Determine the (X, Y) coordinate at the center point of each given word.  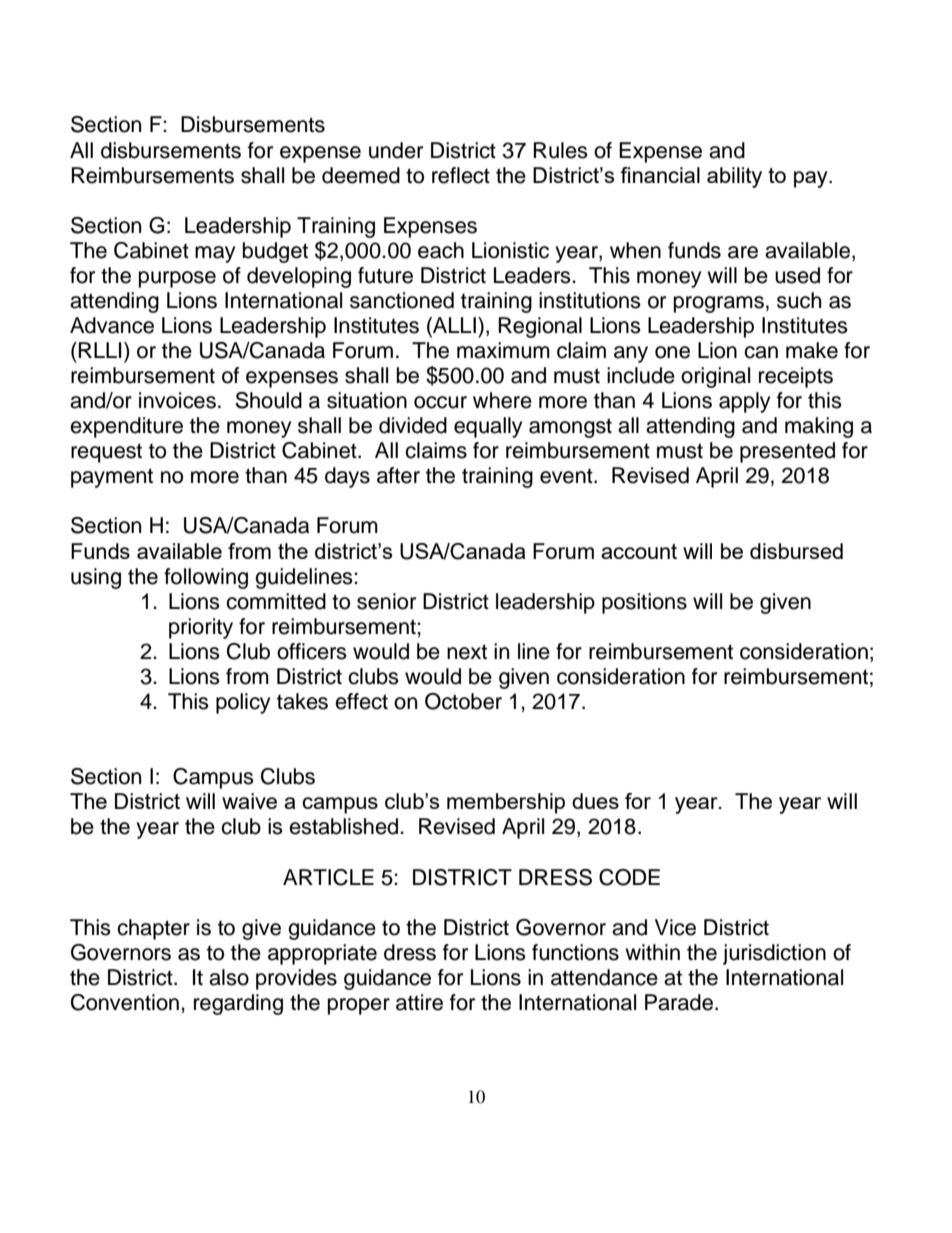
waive (249, 801)
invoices (177, 400)
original (715, 377)
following (206, 578)
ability (734, 177)
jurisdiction (774, 954)
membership (506, 803)
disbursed (796, 551)
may (215, 254)
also (229, 977)
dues (595, 801)
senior (386, 601)
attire (419, 1002)
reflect (461, 175)
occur (440, 402)
